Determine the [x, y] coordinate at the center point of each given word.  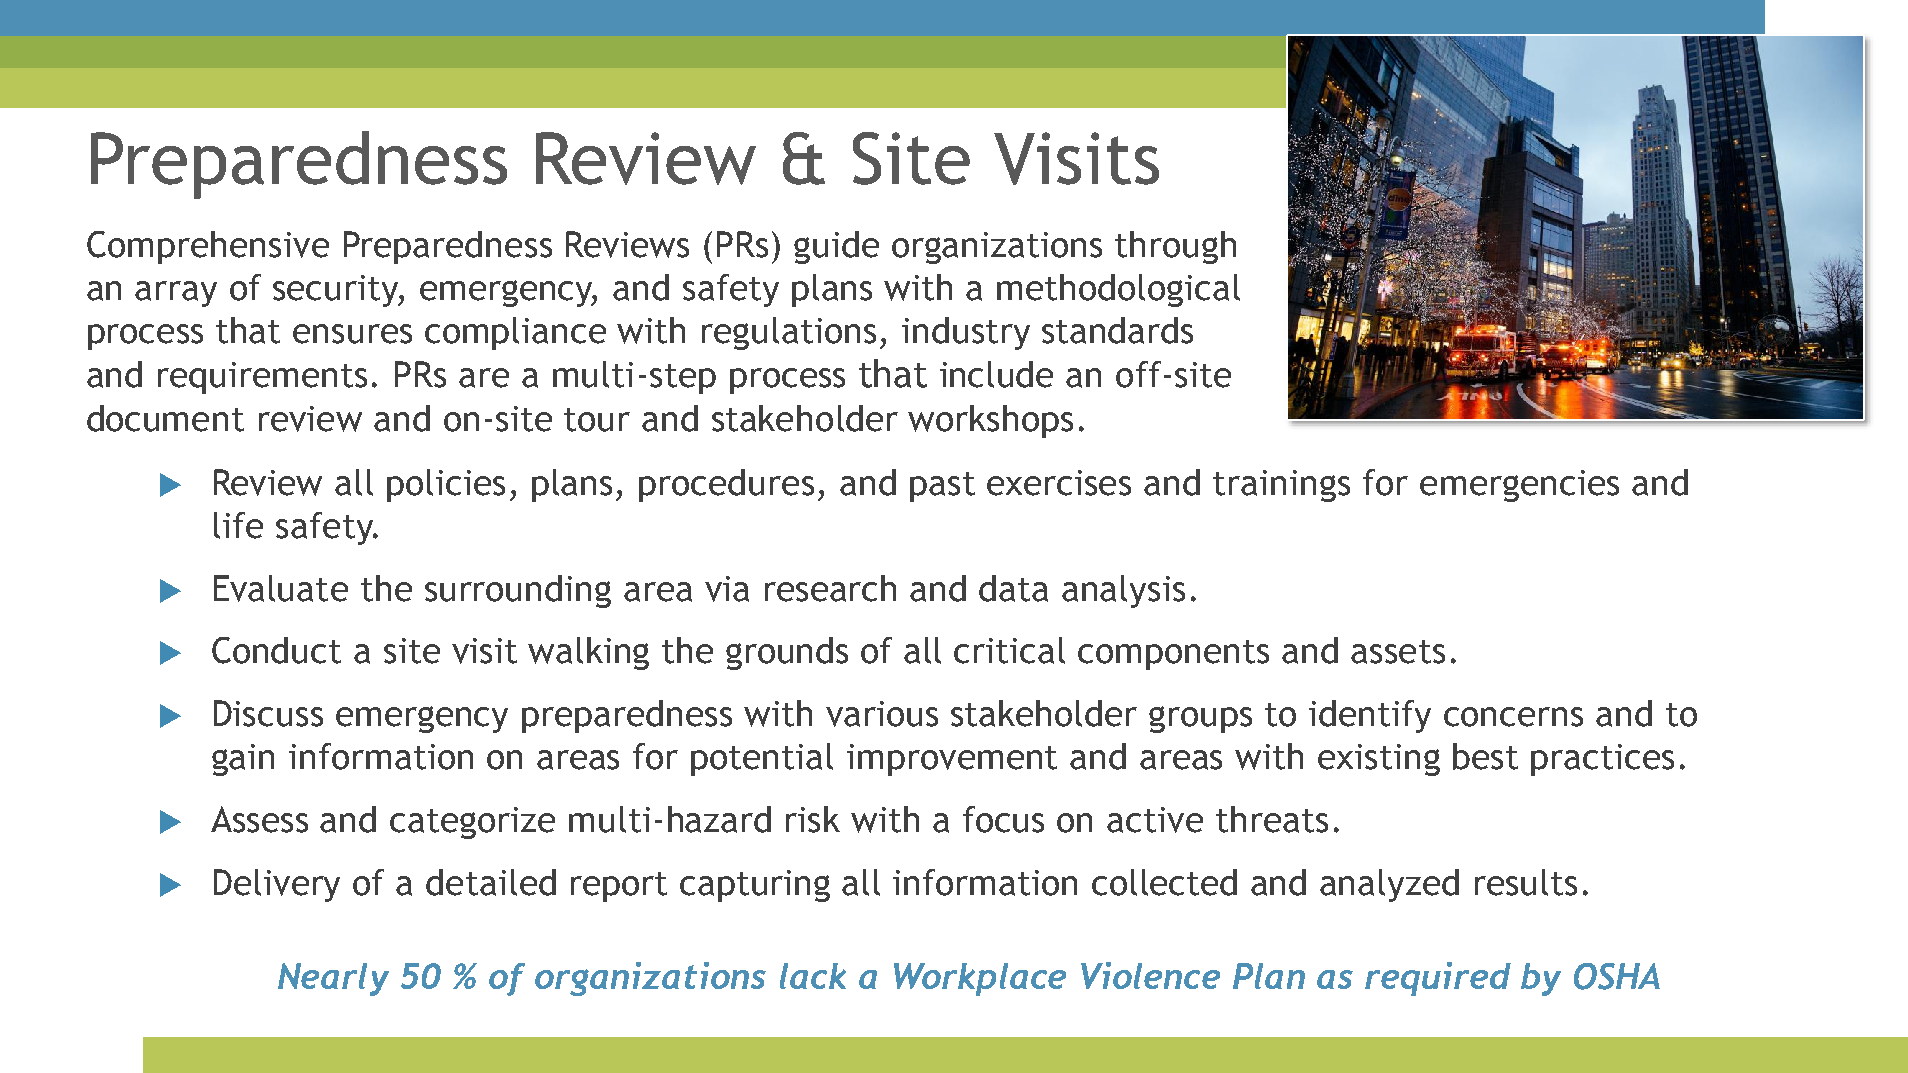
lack [813, 976]
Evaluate [281, 588]
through [1175, 247]
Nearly [333, 979]
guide [836, 247]
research [830, 588]
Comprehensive [208, 247]
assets [1398, 652]
